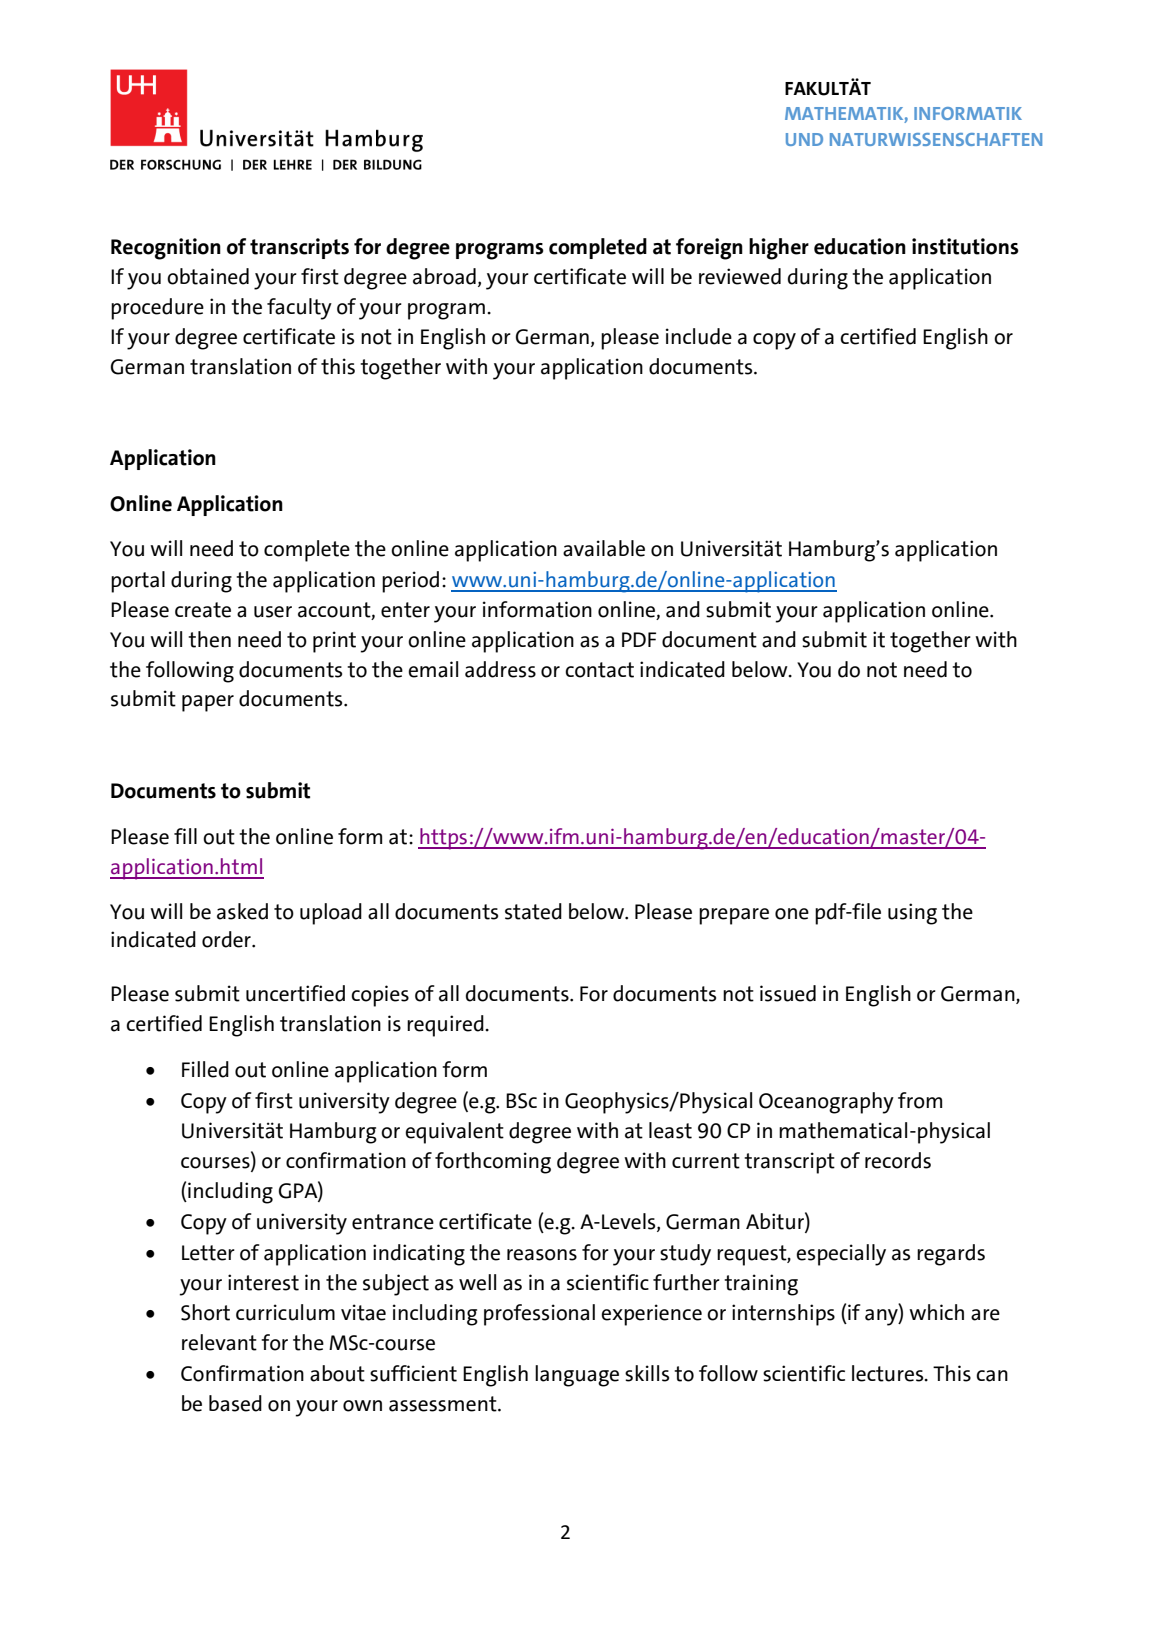 Image resolution: width=1159 pixels, height=1640 pixels. Describe the element at coordinates (219, 1342) in the screenshot. I see `relevant` at that location.
